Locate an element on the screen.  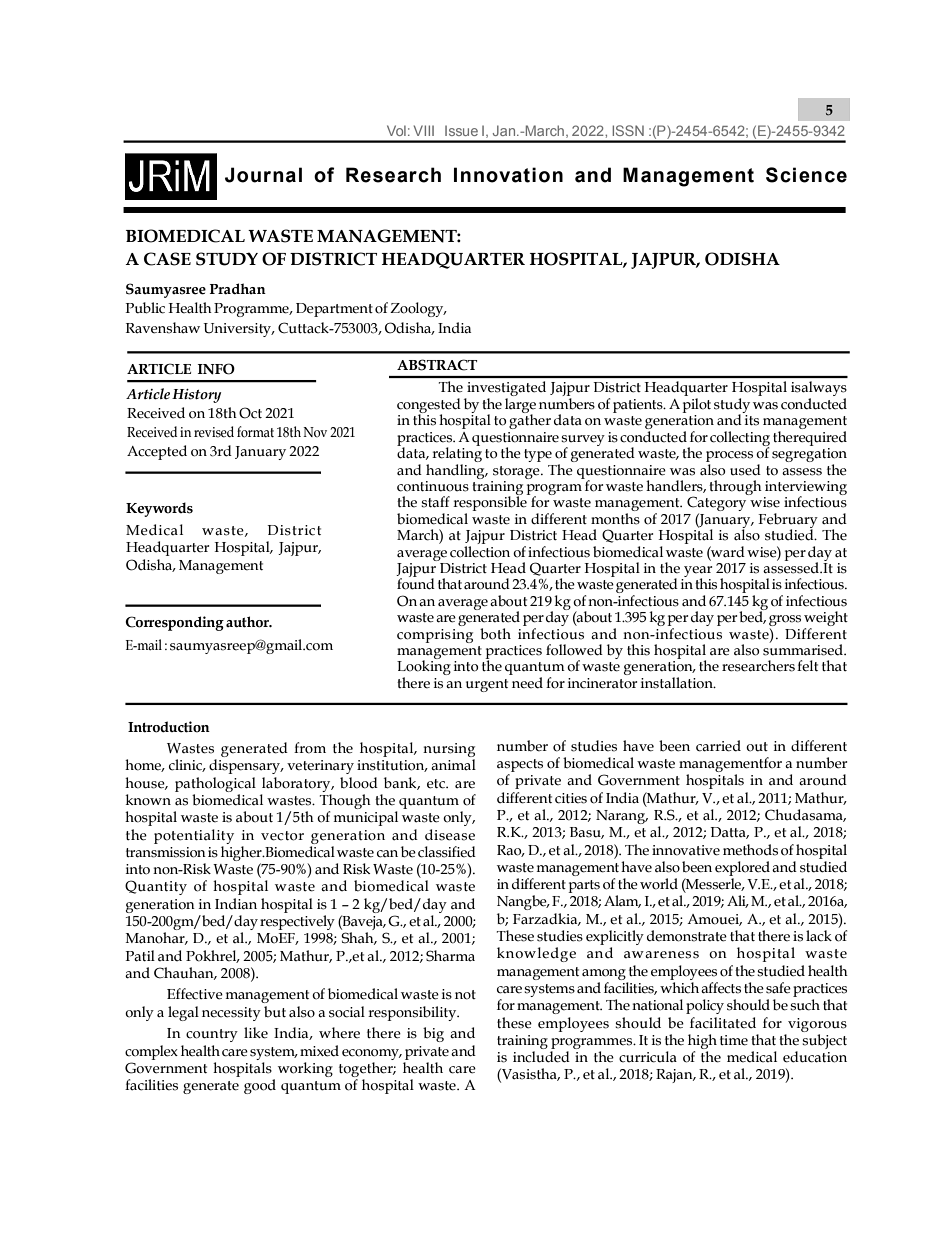
animal is located at coordinates (453, 765).
